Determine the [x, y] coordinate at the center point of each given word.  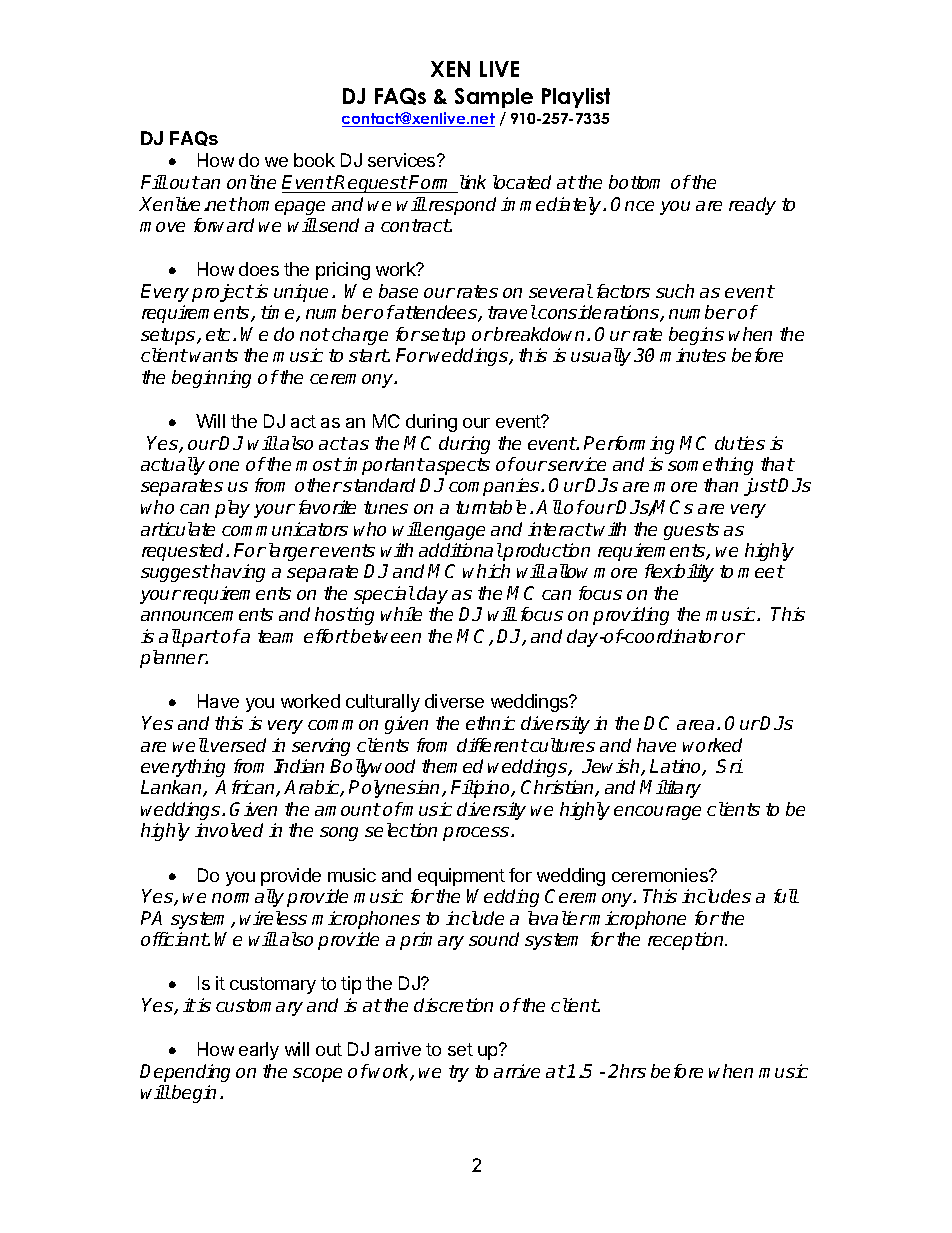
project [223, 293]
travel [512, 312]
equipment [461, 877]
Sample [494, 98]
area [695, 725]
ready [752, 206]
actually [173, 466]
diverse [454, 701]
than [721, 485]
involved [229, 830]
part [200, 638]
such [675, 291]
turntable [491, 507]
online [251, 182]
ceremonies [661, 875]
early [259, 1051]
